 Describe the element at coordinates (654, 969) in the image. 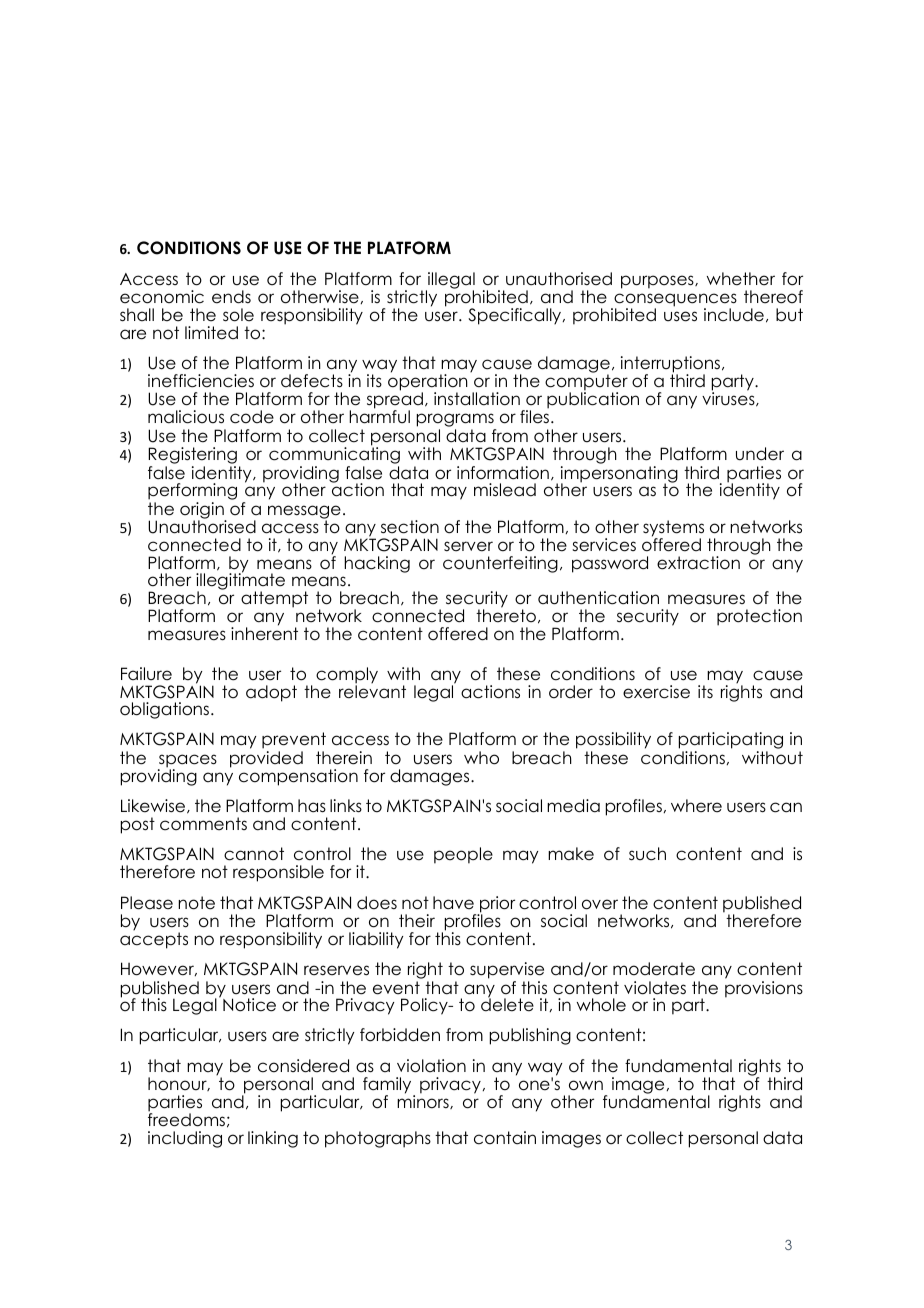

I see `moderate` at that location.
